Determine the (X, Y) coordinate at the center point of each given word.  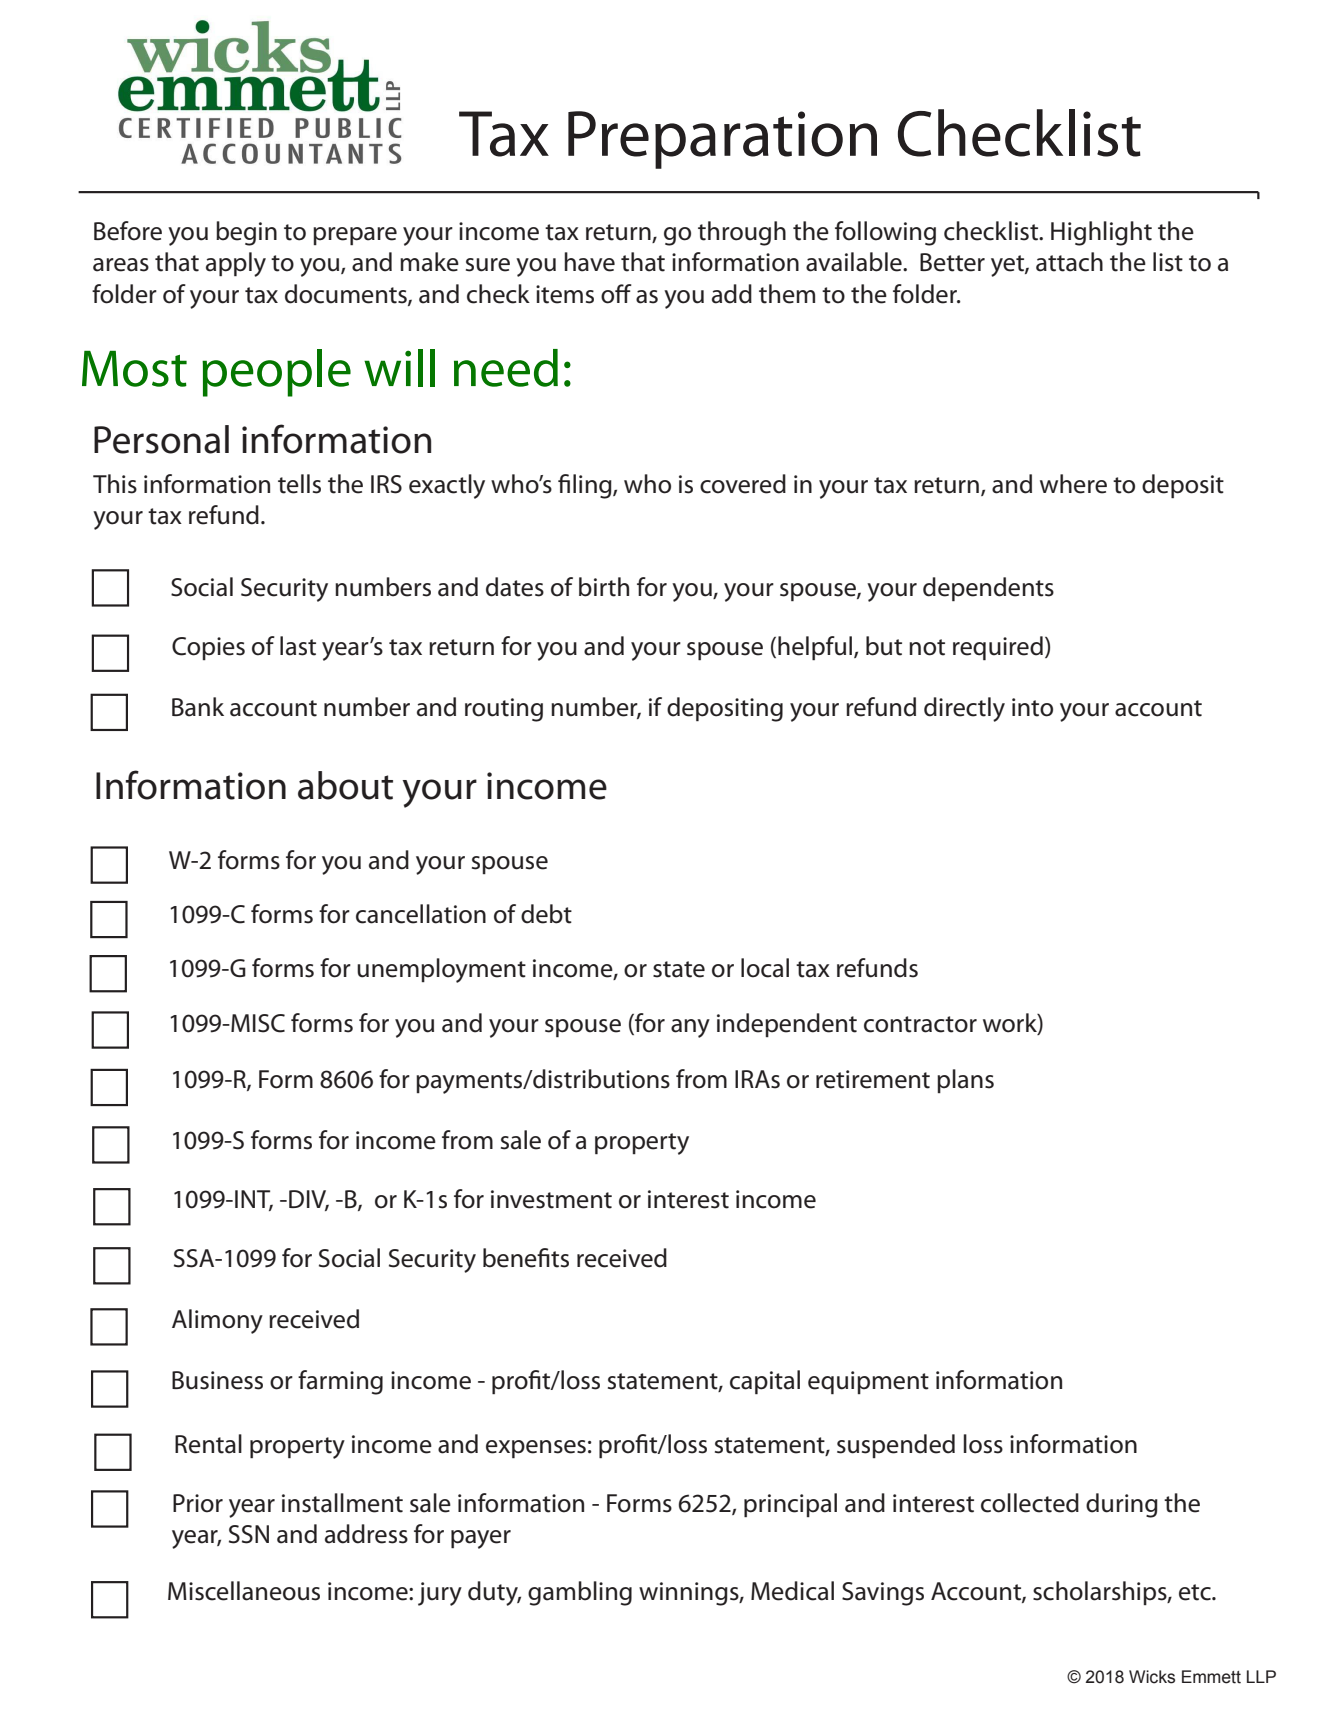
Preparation (722, 140)
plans (965, 1081)
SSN (249, 1534)
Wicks (1152, 1677)
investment (551, 1199)
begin (246, 233)
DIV (309, 1200)
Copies (208, 648)
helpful (816, 648)
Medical (792, 1591)
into (1032, 707)
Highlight (1101, 233)
